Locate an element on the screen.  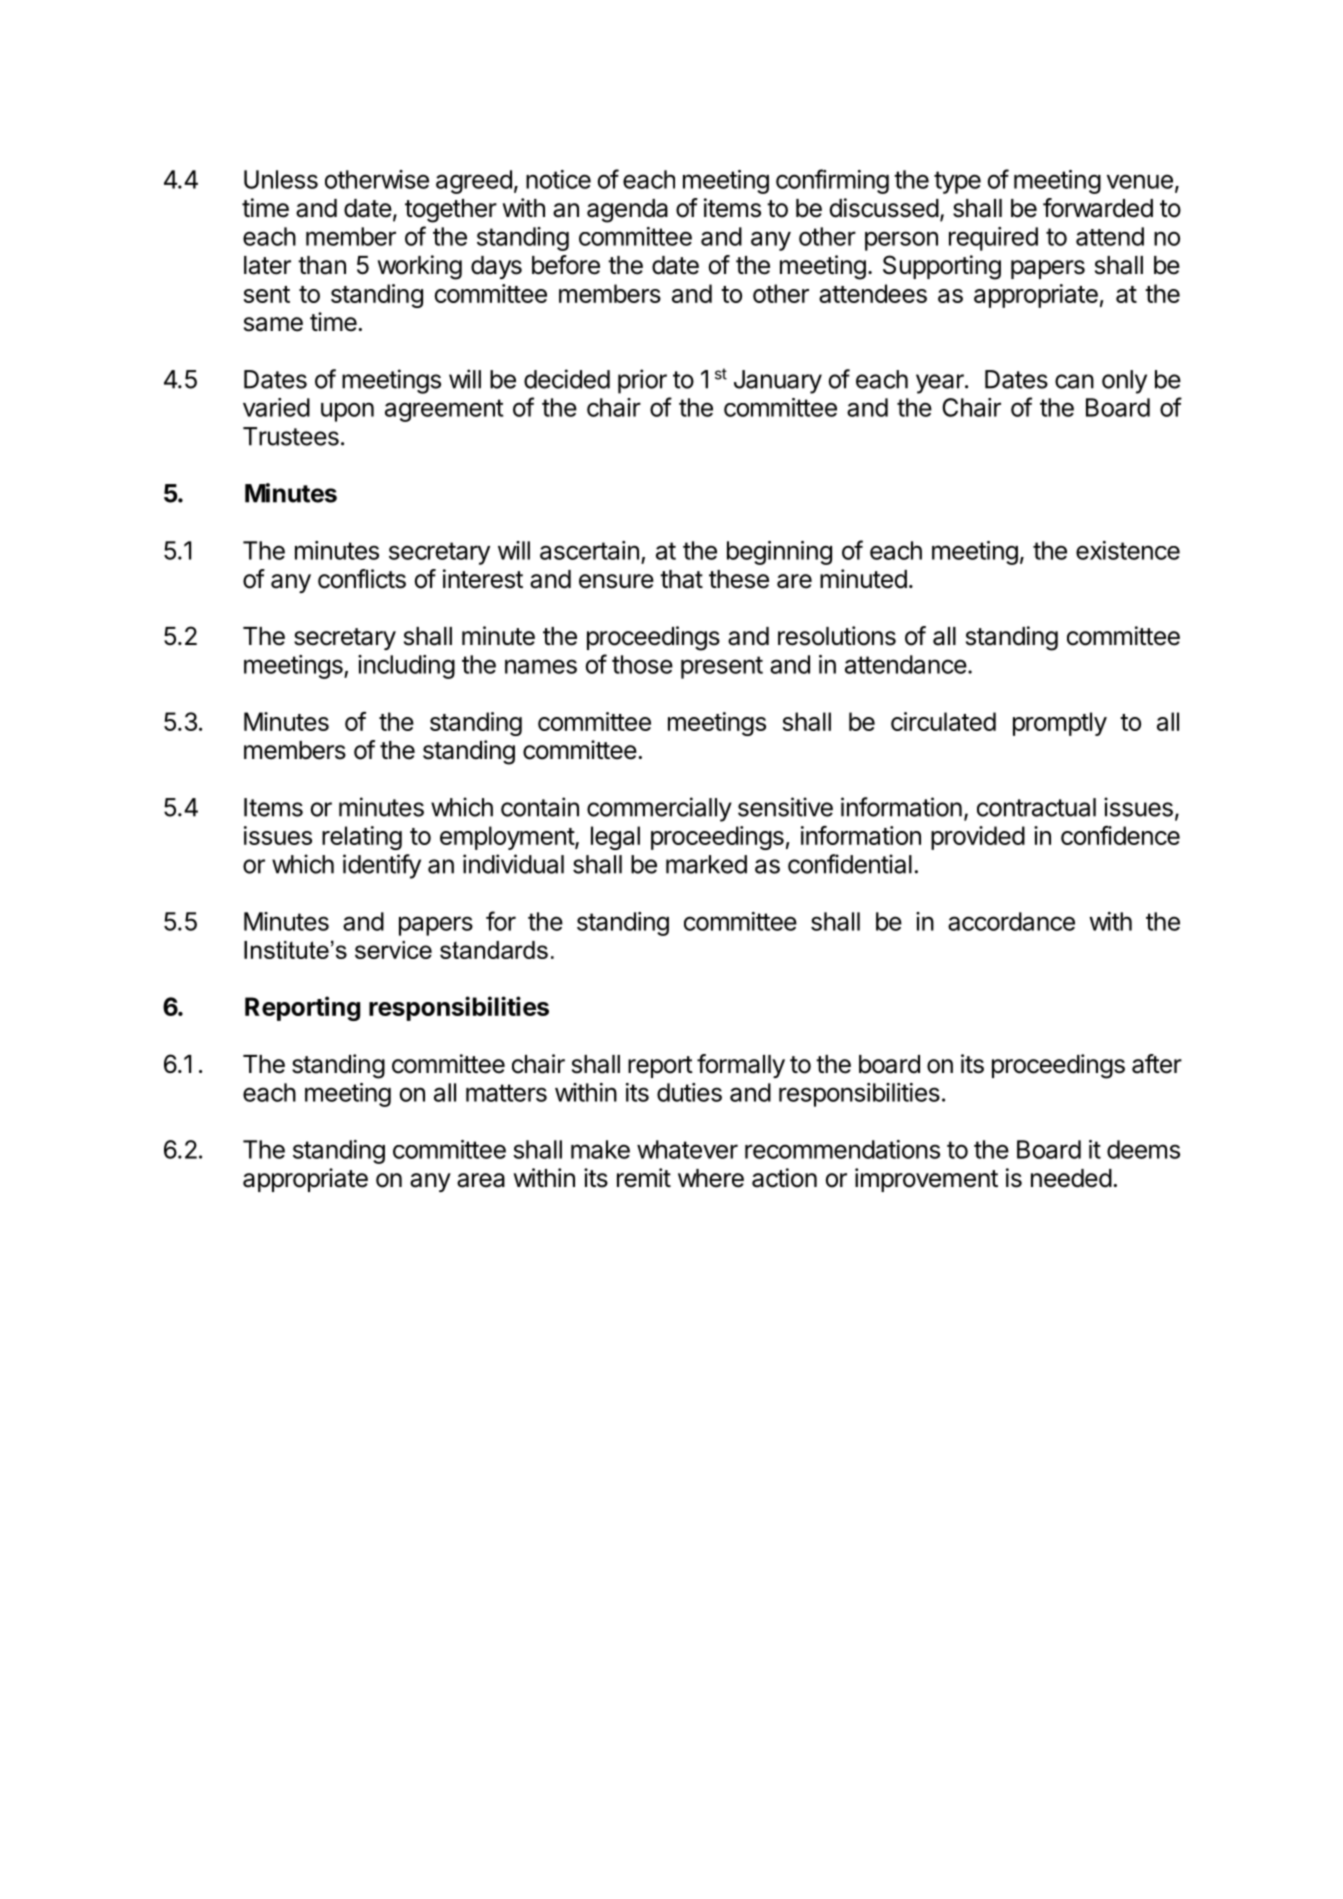
together is located at coordinates (451, 211).
